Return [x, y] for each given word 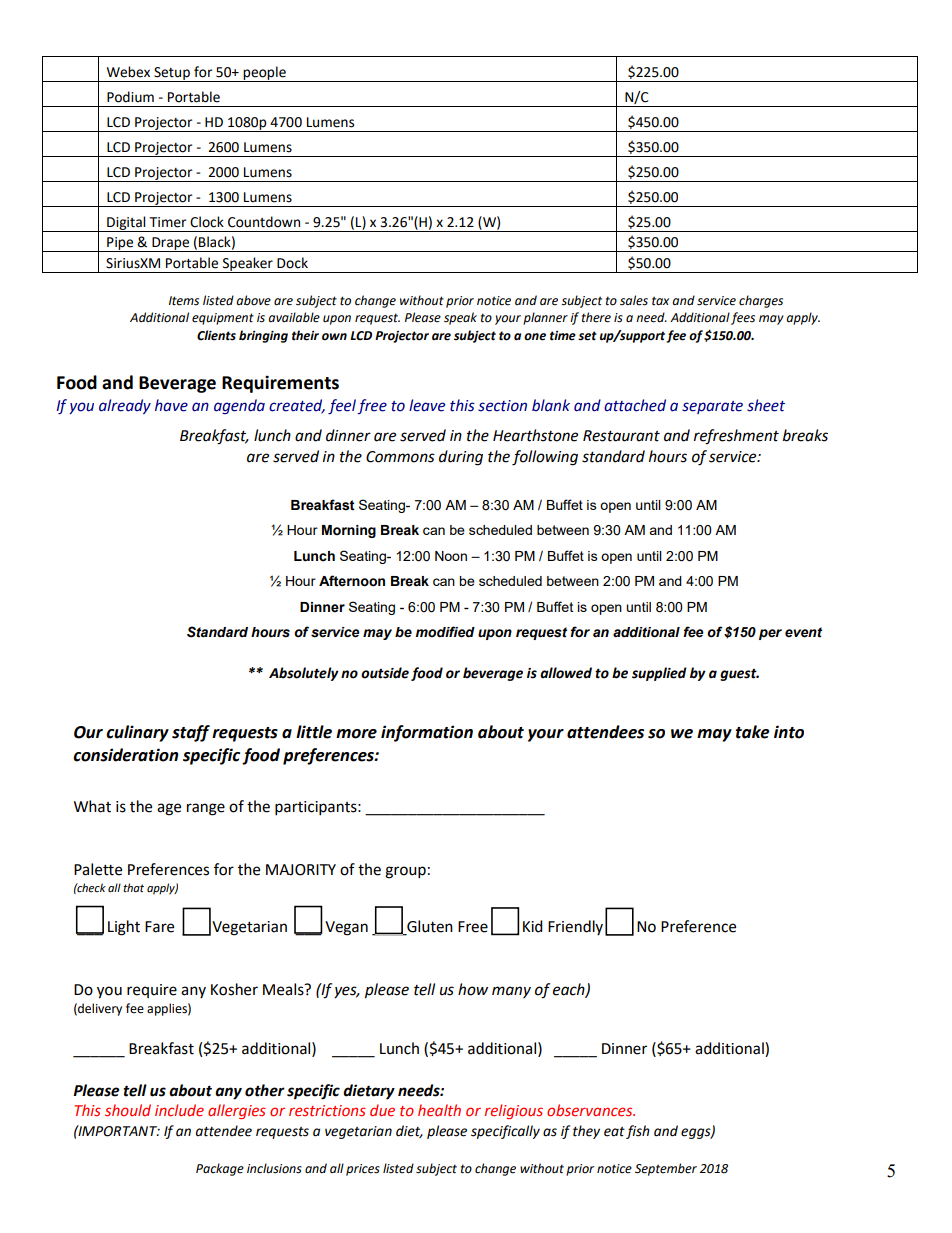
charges [761, 301]
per [770, 634]
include [179, 1110]
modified [445, 632]
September [666, 1169]
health [439, 1110]
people [265, 74]
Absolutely [304, 674]
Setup [172, 74]
